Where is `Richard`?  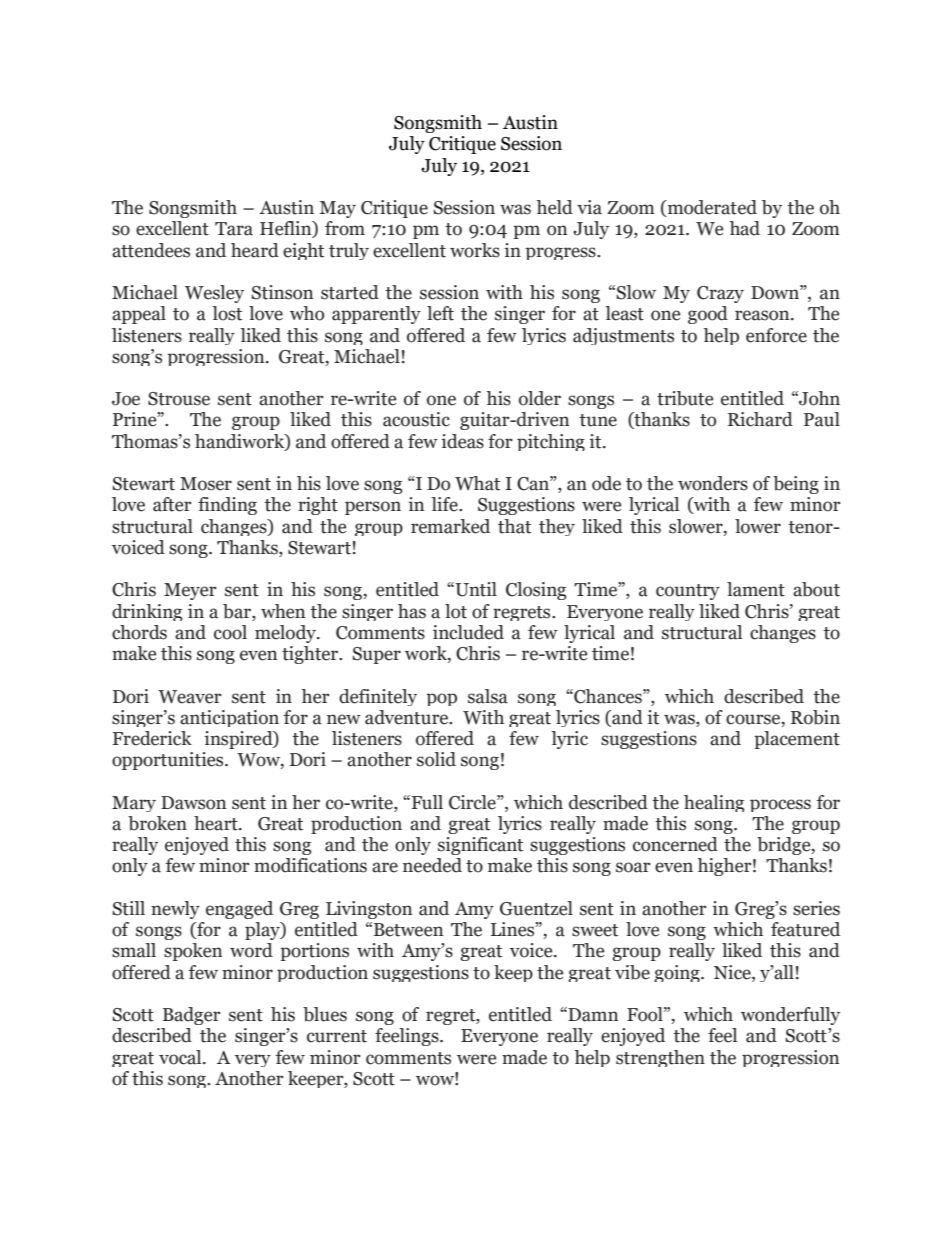 Richard is located at coordinates (760, 419).
